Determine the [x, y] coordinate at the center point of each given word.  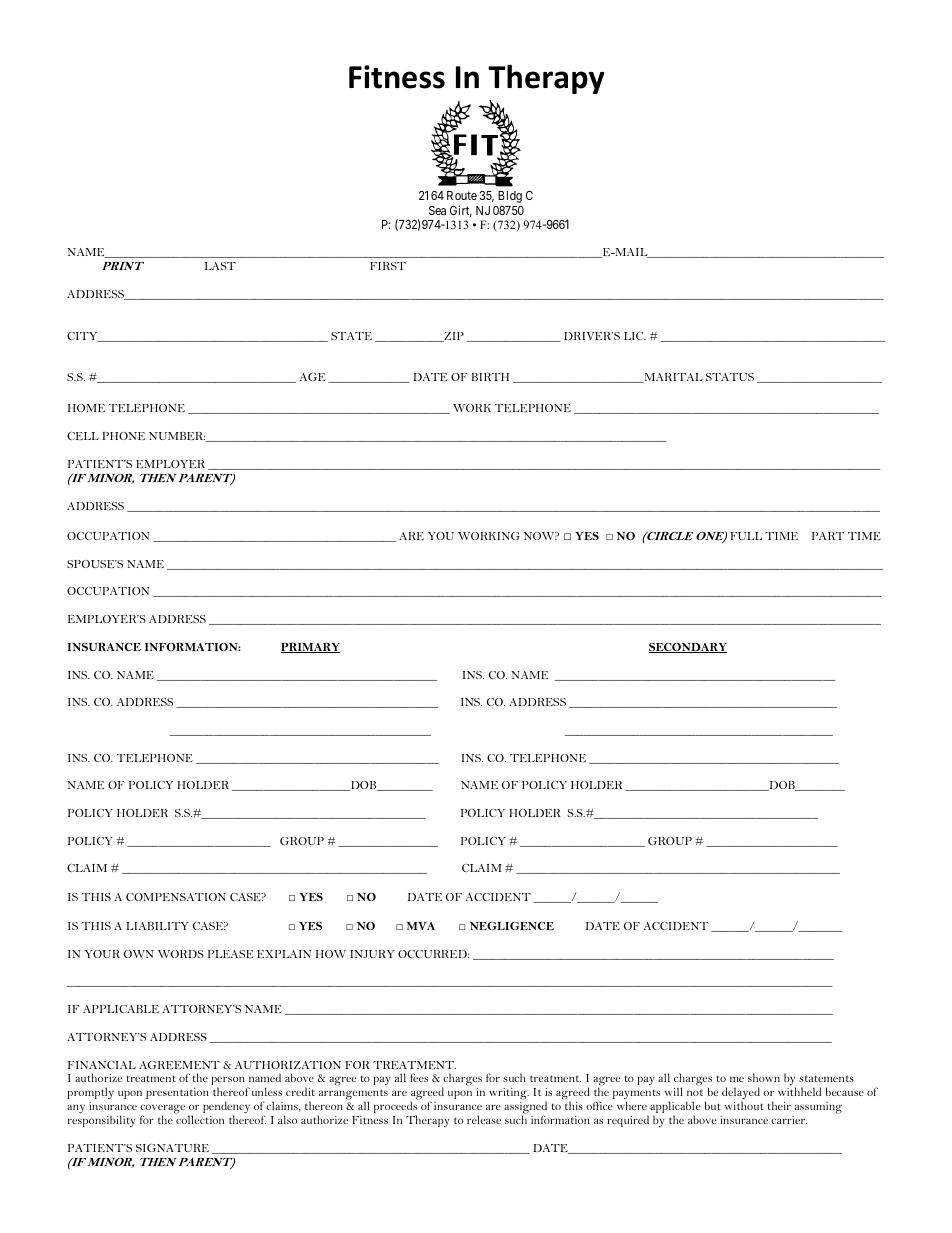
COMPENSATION [176, 897]
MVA [421, 926]
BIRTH [490, 377]
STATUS [730, 377]
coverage [162, 1110]
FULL [746, 536]
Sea [437, 210]
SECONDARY [688, 648]
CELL [83, 436]
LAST [220, 266]
